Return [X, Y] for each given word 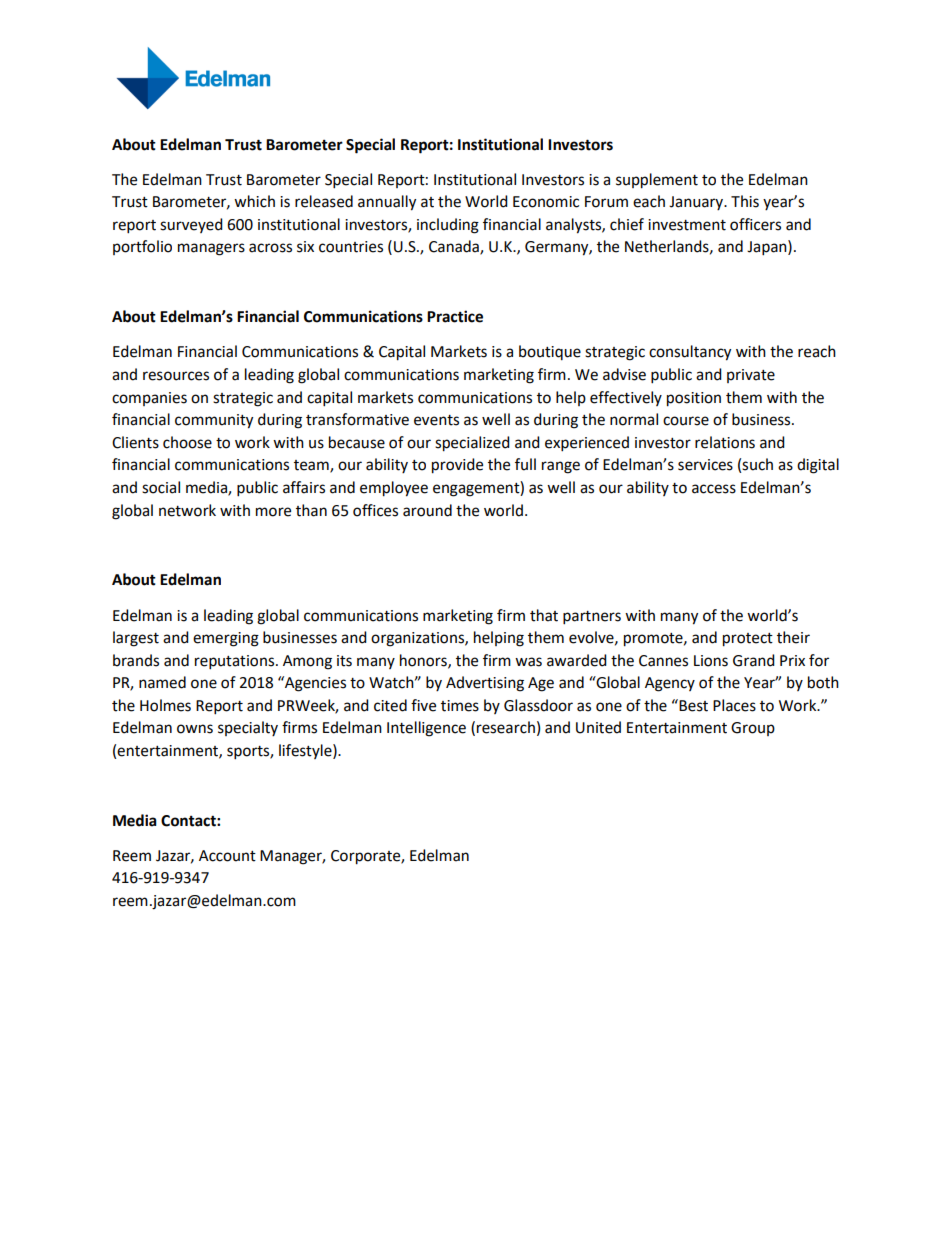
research [506, 727]
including [448, 226]
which [254, 201]
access [714, 489]
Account [227, 856]
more [273, 512]
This [745, 201]
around [427, 510]
